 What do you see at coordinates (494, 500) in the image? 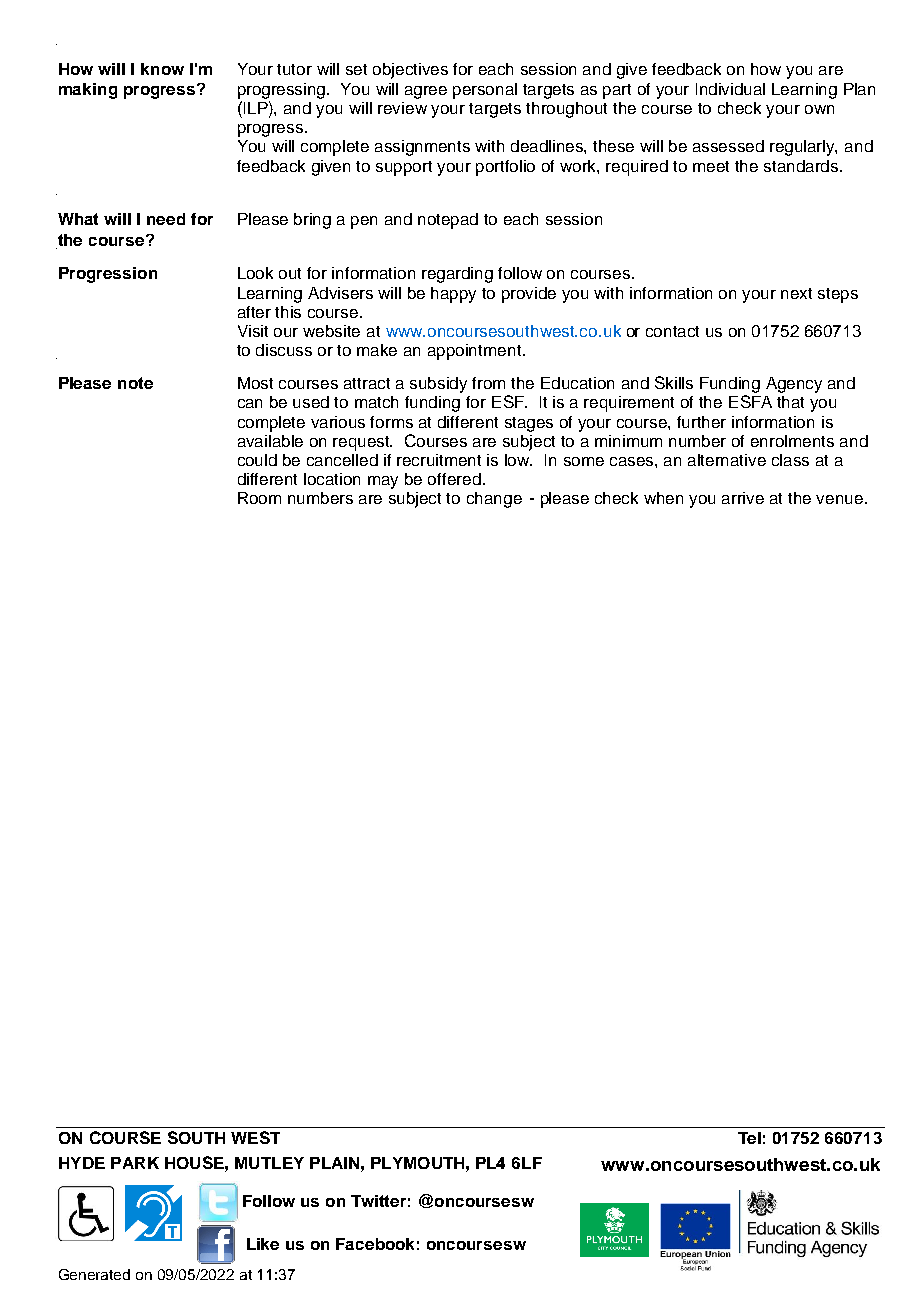
I see `change` at bounding box center [494, 500].
